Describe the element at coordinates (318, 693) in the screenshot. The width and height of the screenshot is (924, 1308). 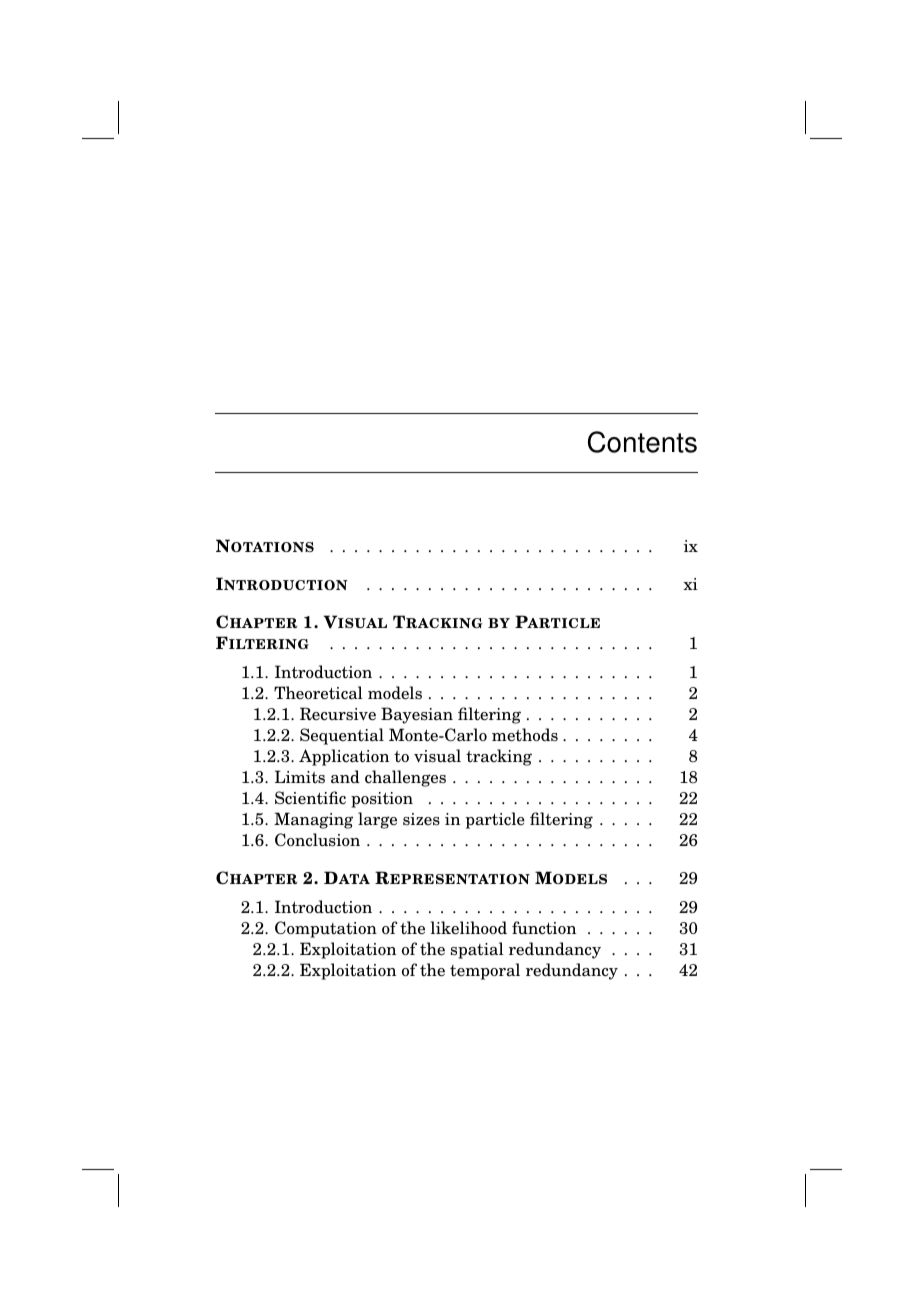
I see `Theoretical` at that location.
